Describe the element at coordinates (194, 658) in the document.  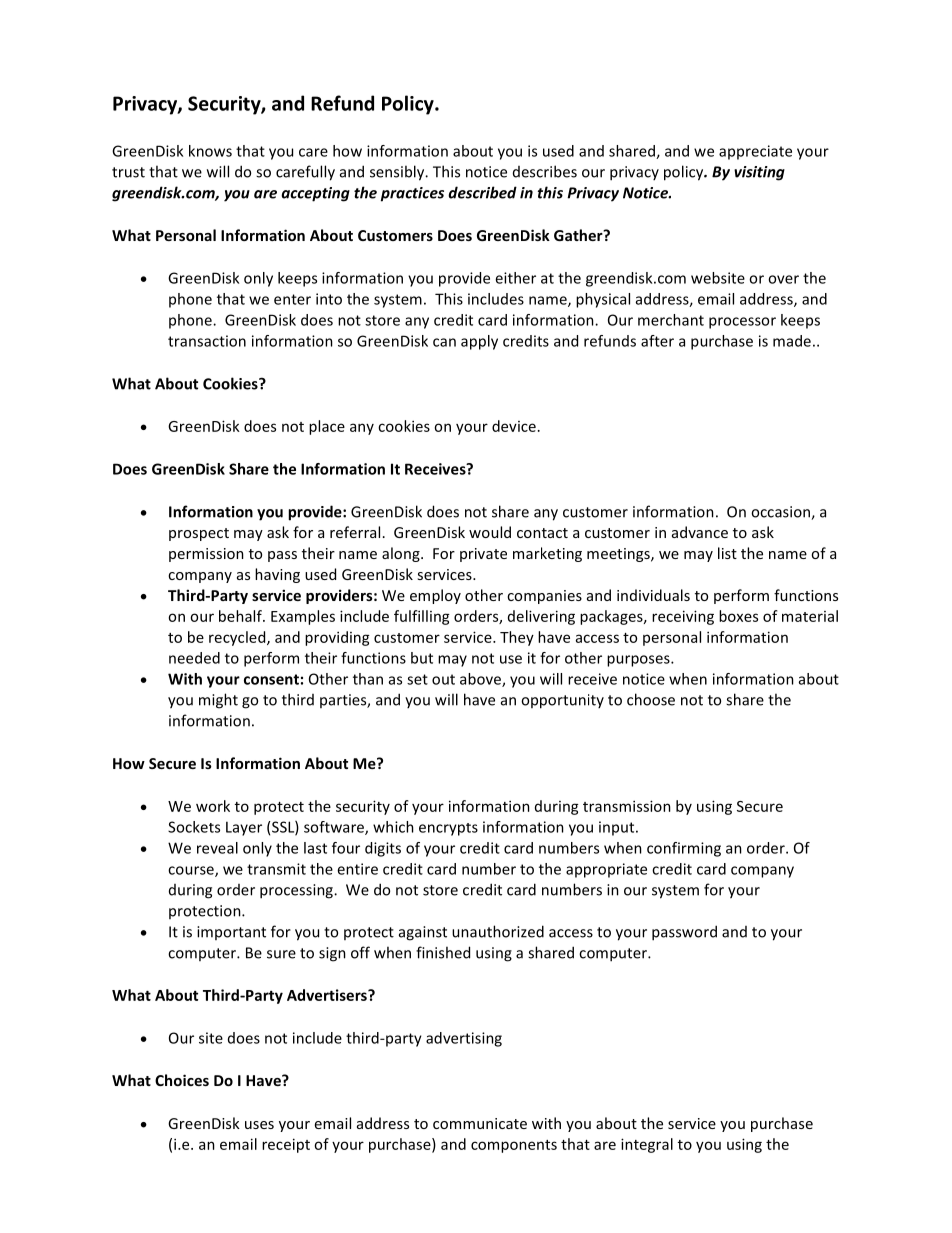
I see `needed` at that location.
